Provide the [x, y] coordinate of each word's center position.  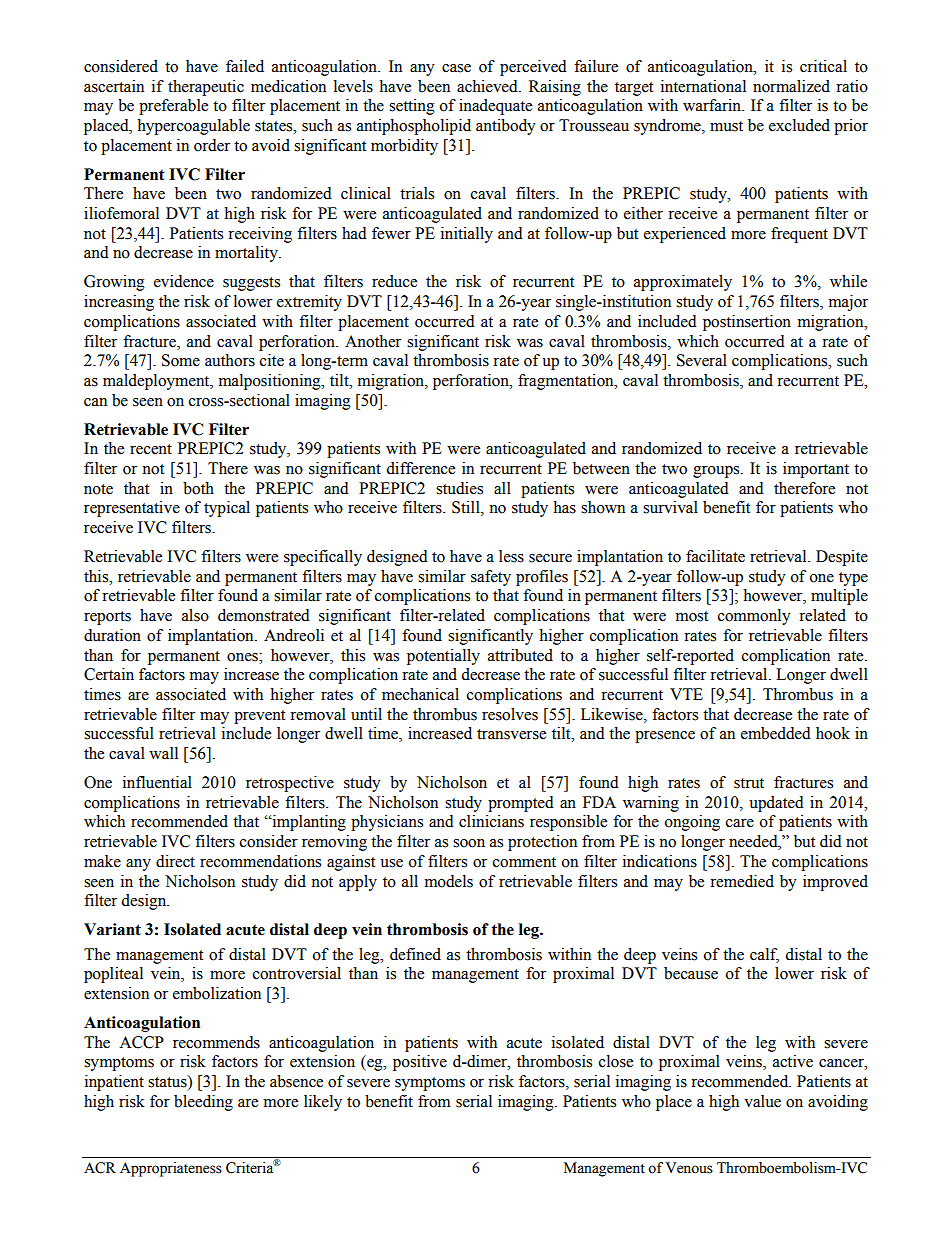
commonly [754, 617]
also [195, 615]
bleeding [203, 1103]
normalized [791, 86]
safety [491, 578]
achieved [488, 86]
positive [420, 1063]
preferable [173, 107]
